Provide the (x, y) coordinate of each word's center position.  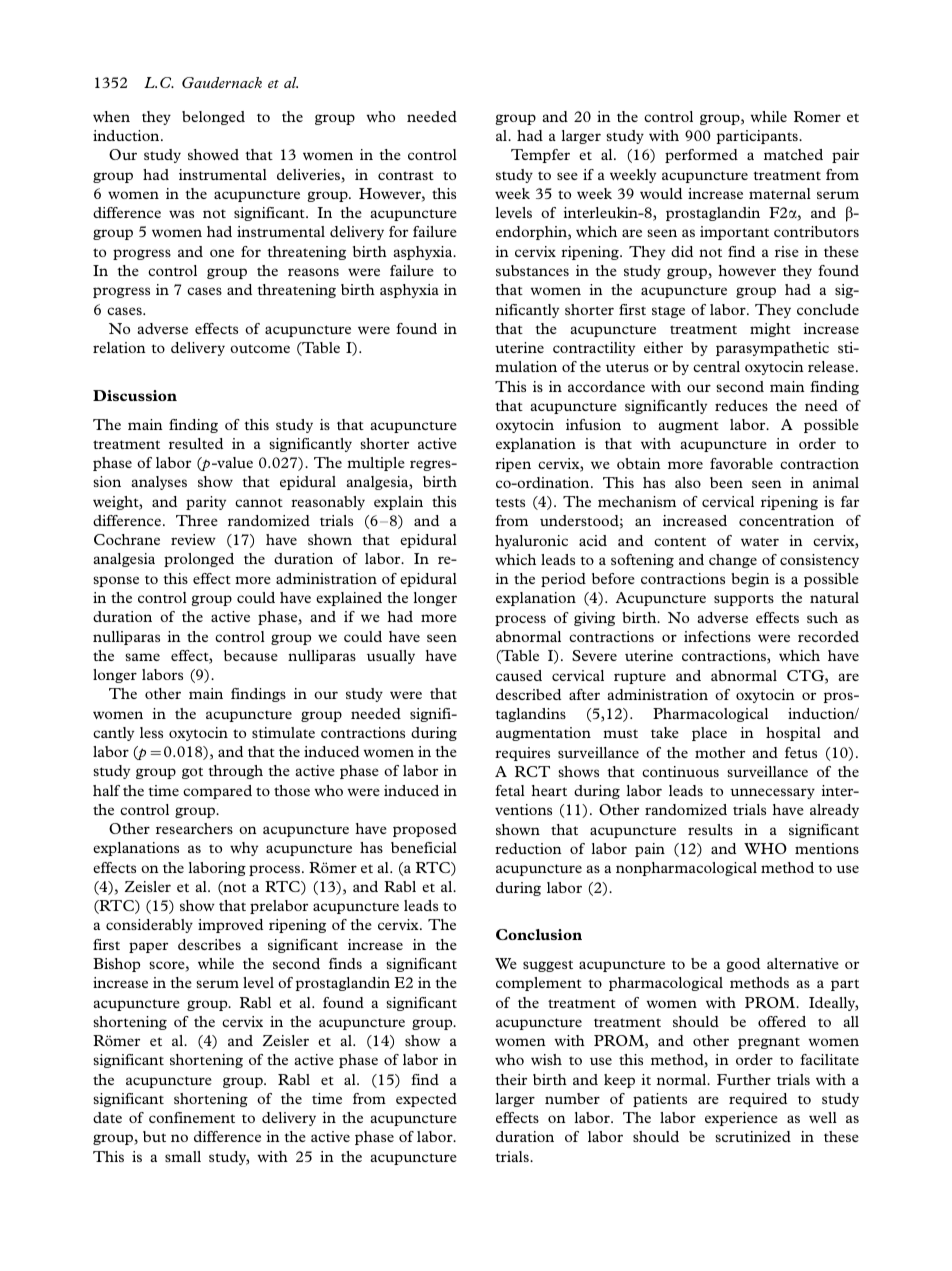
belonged (213, 118)
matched (793, 154)
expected (426, 1100)
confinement (192, 1117)
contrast (406, 175)
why (244, 849)
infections (717, 636)
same (142, 657)
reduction (528, 848)
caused (519, 675)
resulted (196, 443)
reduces (741, 405)
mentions (827, 848)
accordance (606, 386)
